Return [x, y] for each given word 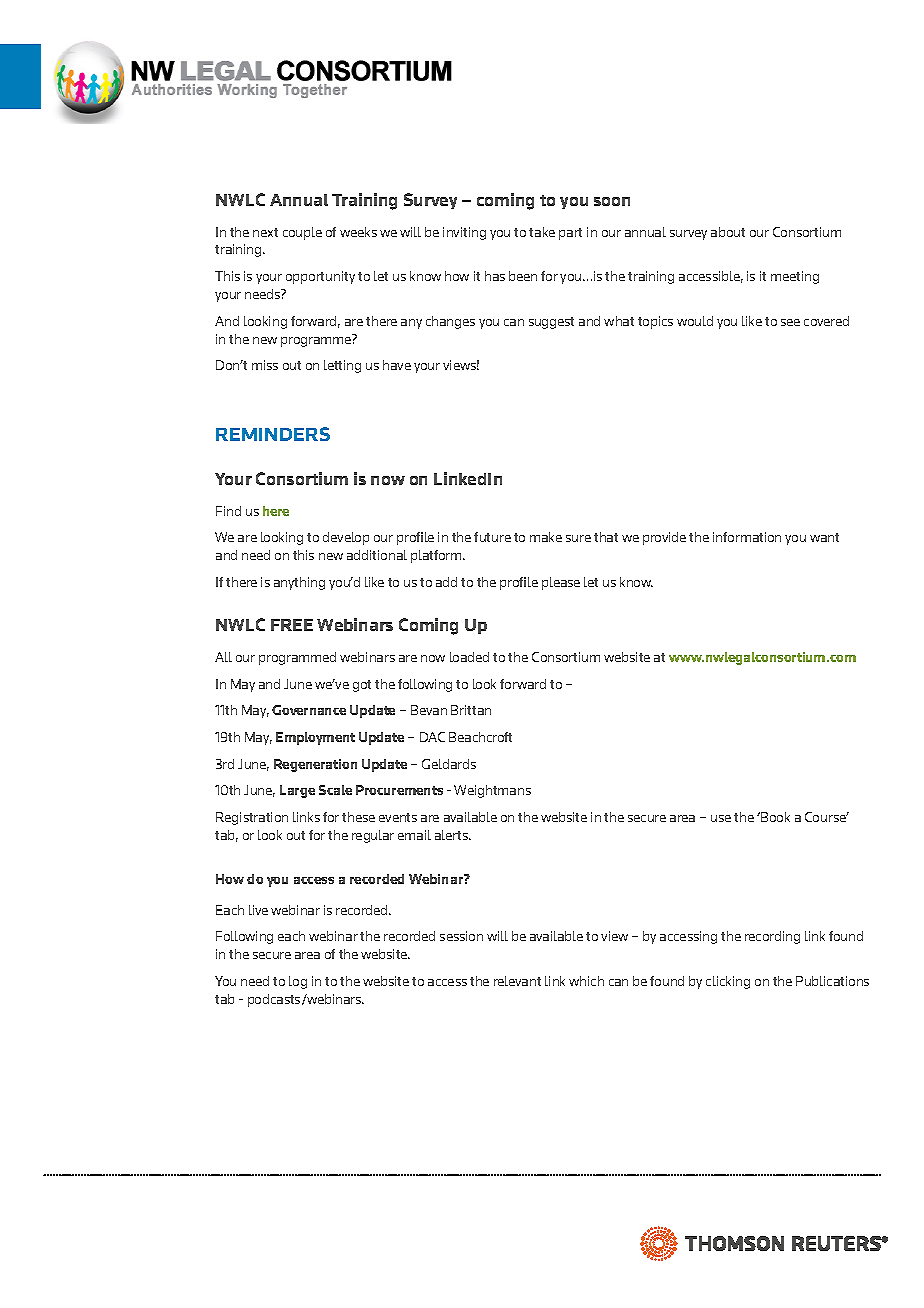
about [728, 232]
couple [302, 233]
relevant [517, 981]
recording [772, 937]
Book [774, 817]
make [546, 537]
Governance [309, 710]
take [542, 232]
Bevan [429, 710]
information [747, 537]
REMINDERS [273, 434]
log [298, 982]
